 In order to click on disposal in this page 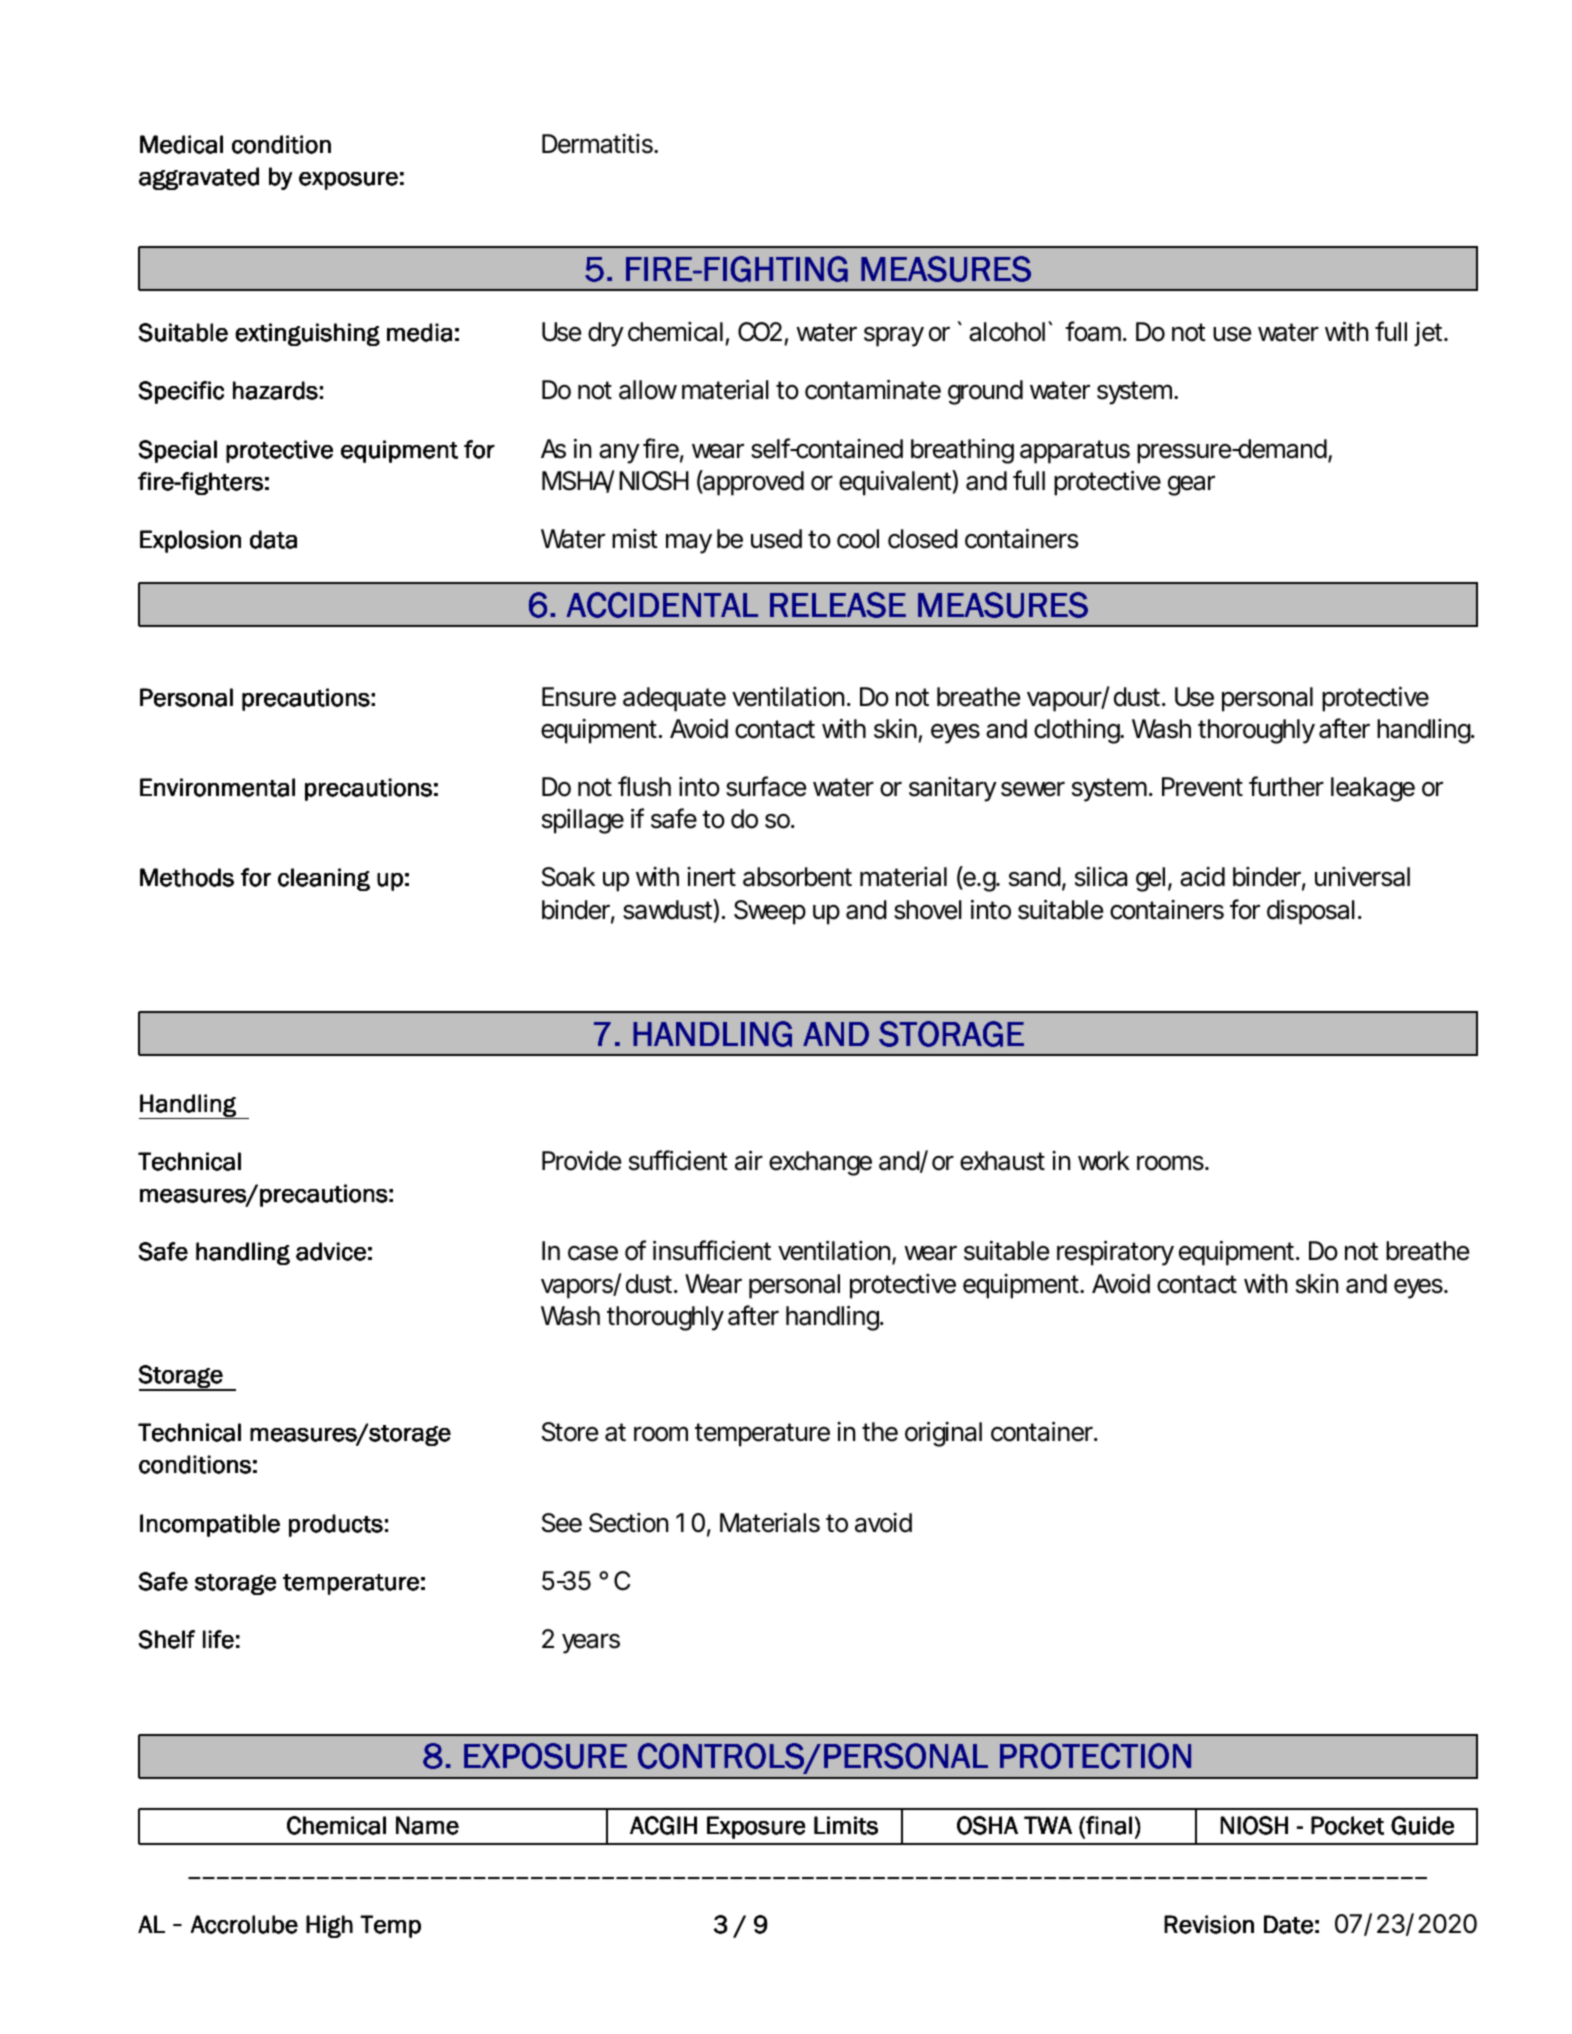, I will do `click(1311, 912)`.
